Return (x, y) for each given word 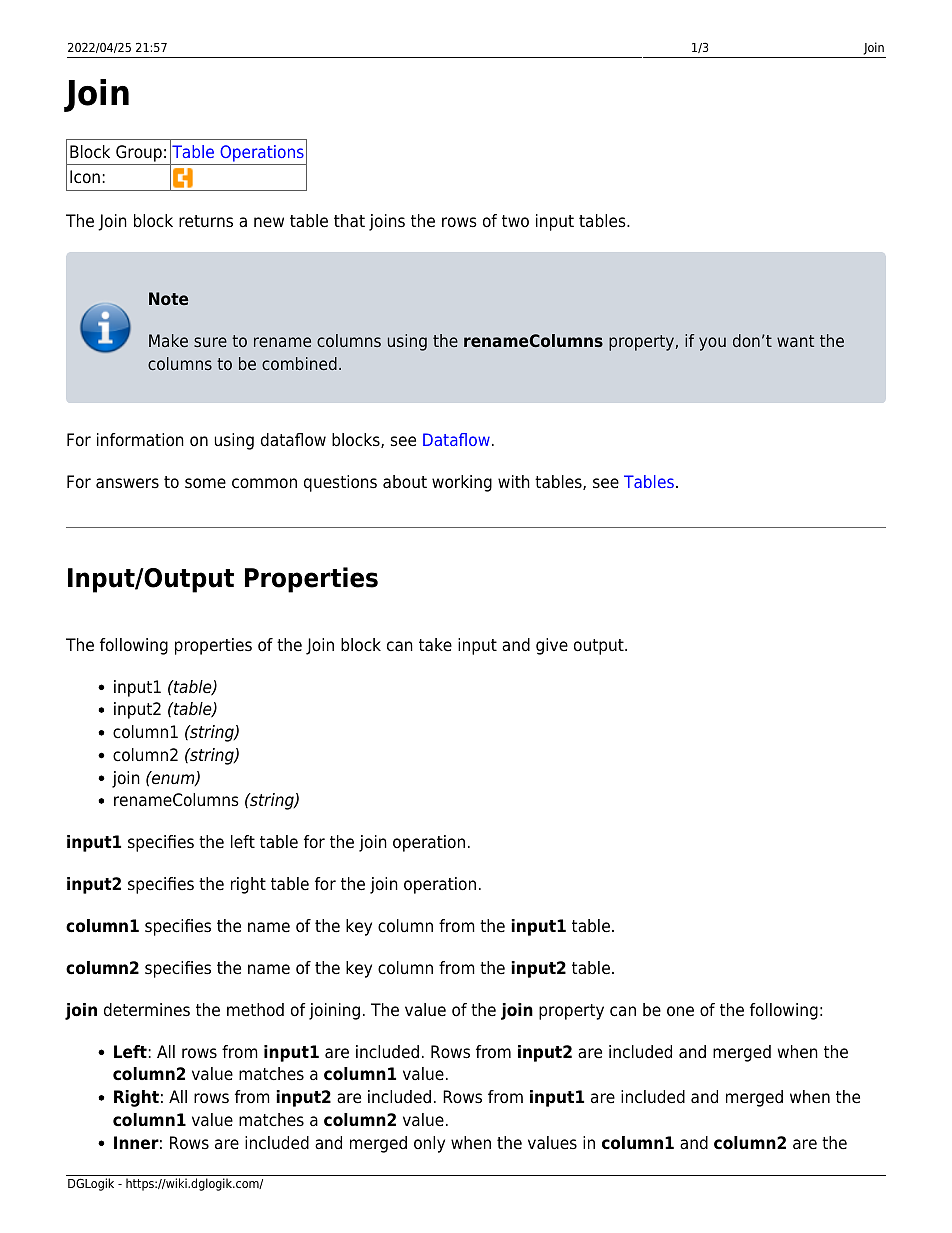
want (795, 341)
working (462, 483)
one (680, 1011)
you (712, 344)
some (205, 483)
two (515, 221)
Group (139, 153)
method (255, 1010)
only (429, 1144)
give (552, 646)
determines (147, 1010)
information (140, 440)
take (435, 645)
